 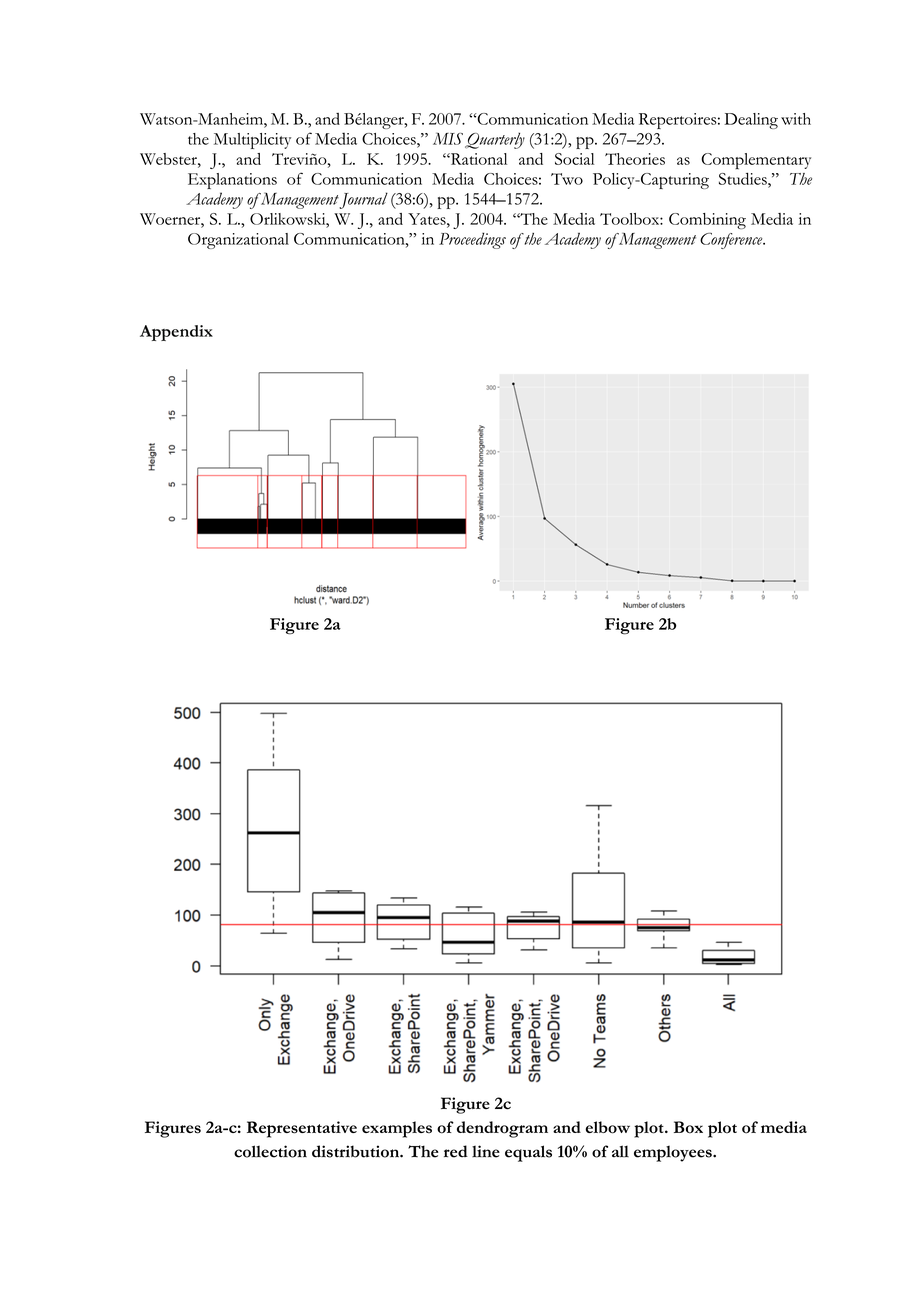 I want to click on employees, so click(x=674, y=1154).
